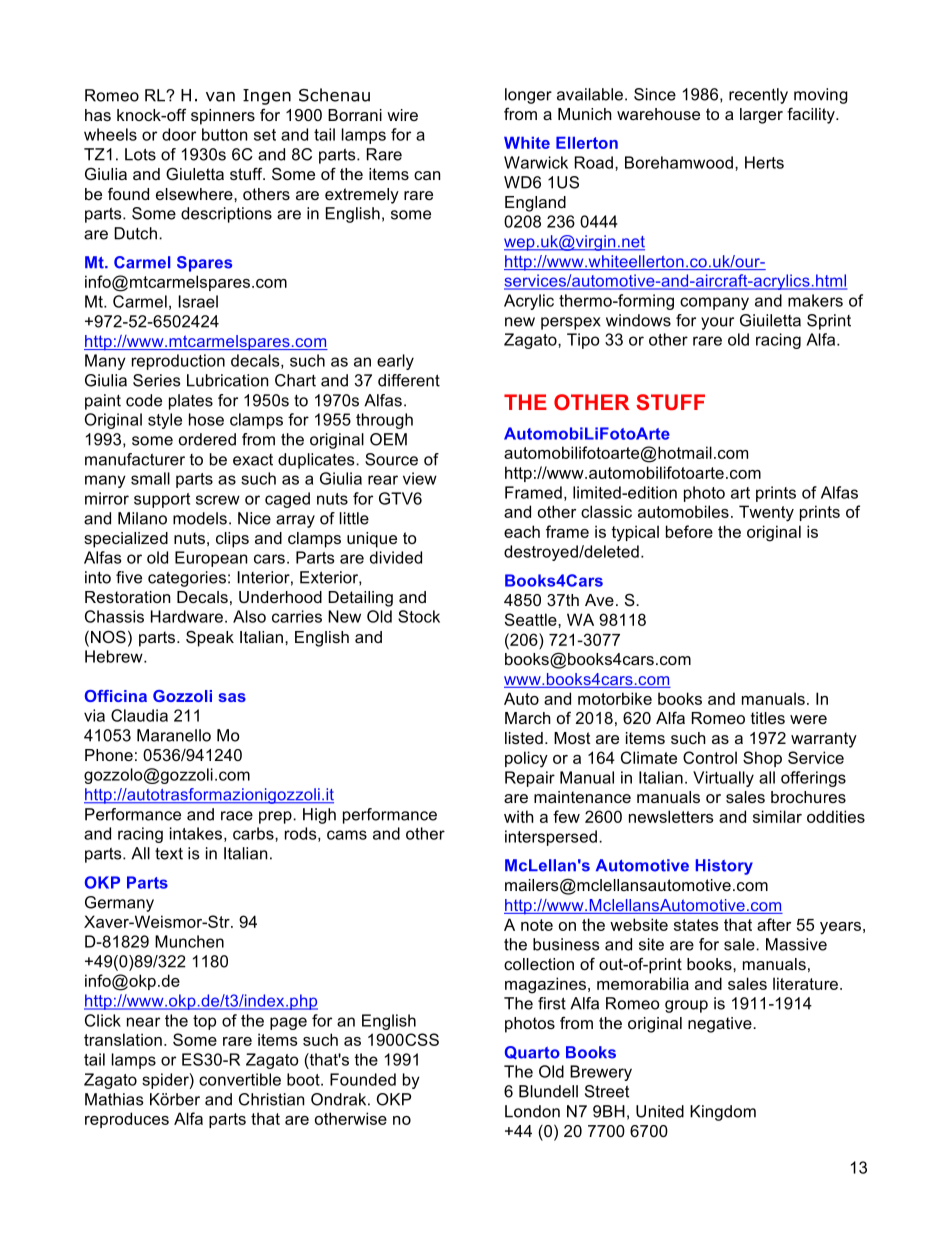  I want to click on London, so click(532, 1111).
